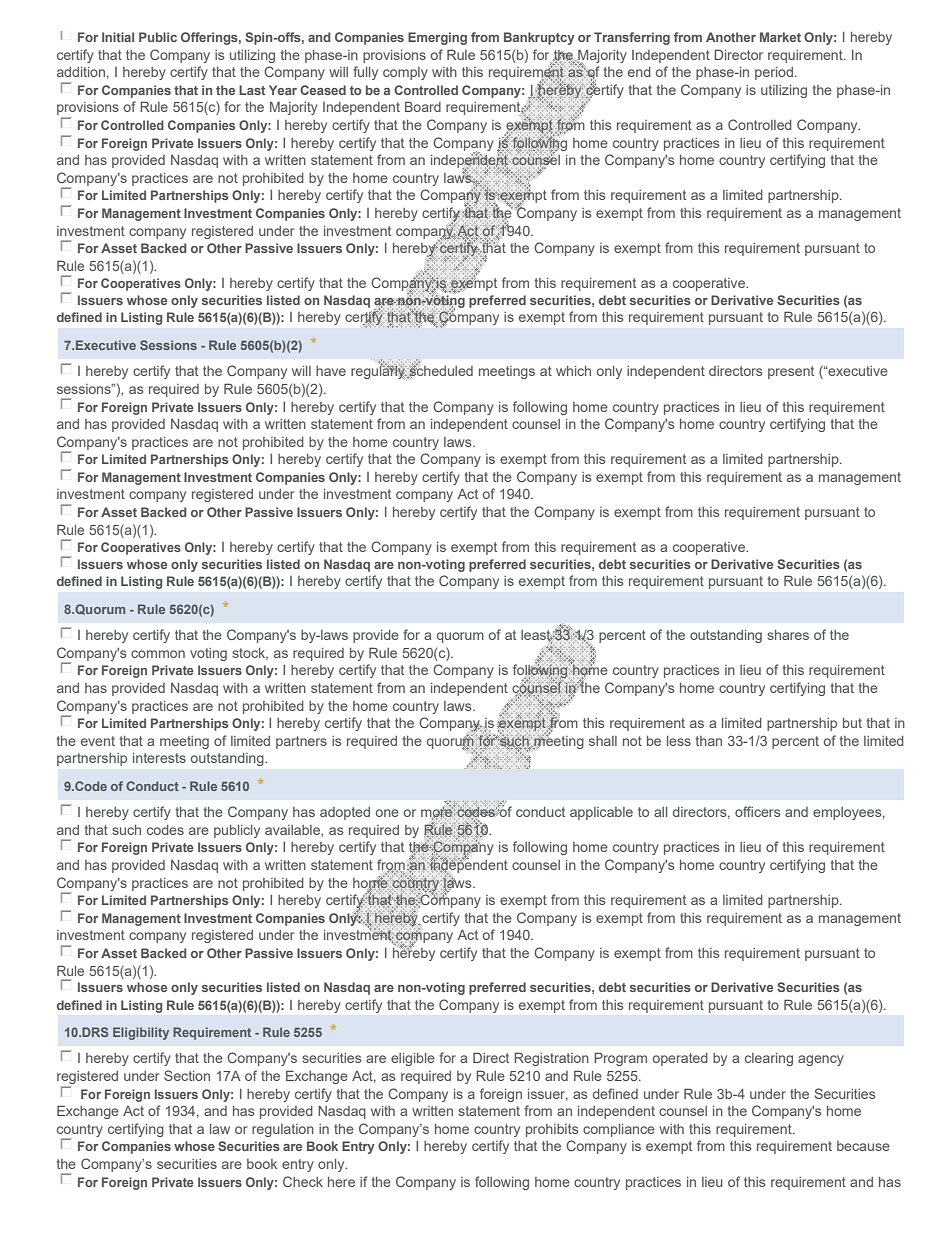 The height and width of the document is (1233, 952). Describe the element at coordinates (118, 37) in the document. I see `Initial` at that location.
